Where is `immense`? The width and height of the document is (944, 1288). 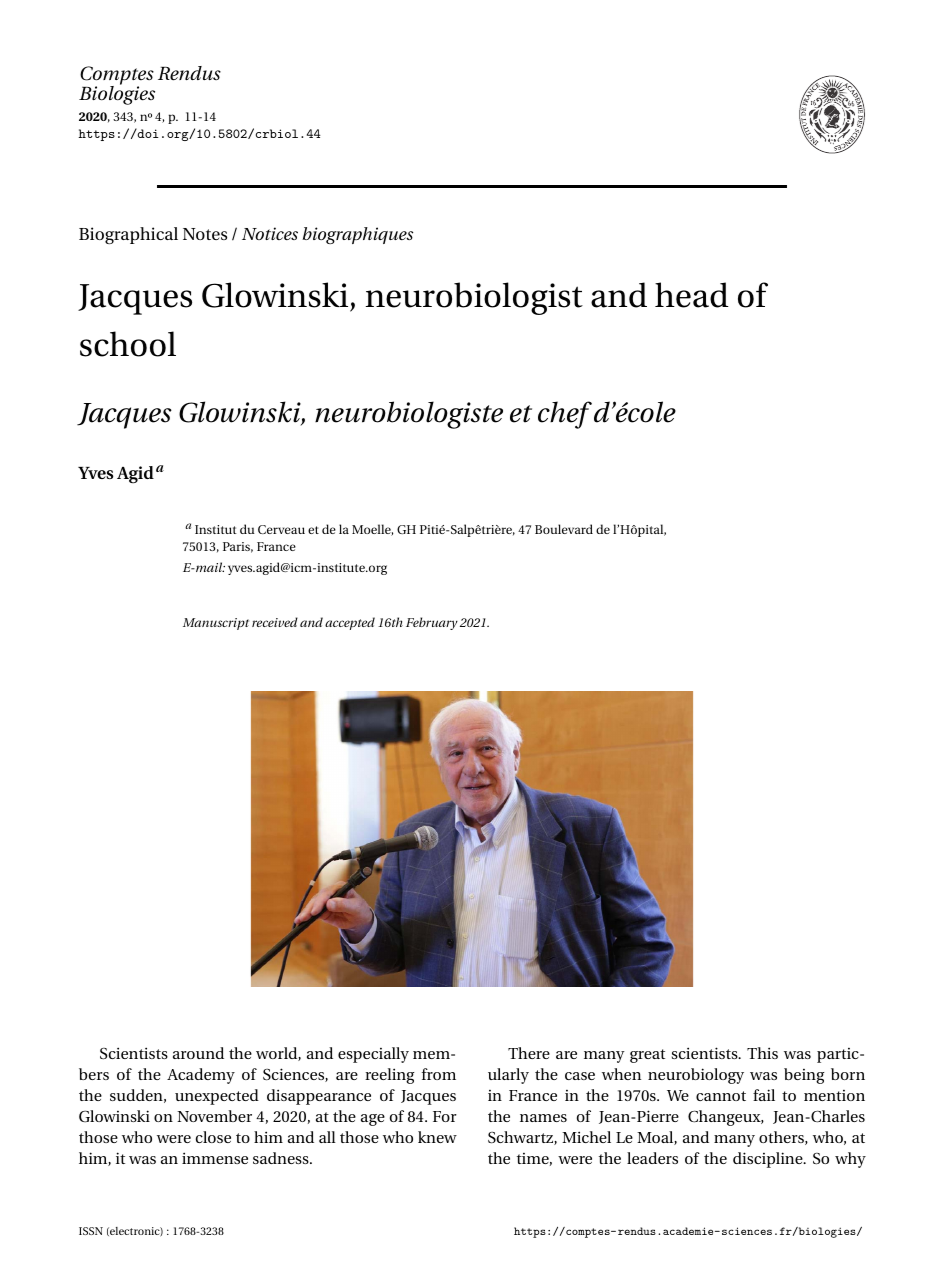
immense is located at coordinates (215, 1158).
